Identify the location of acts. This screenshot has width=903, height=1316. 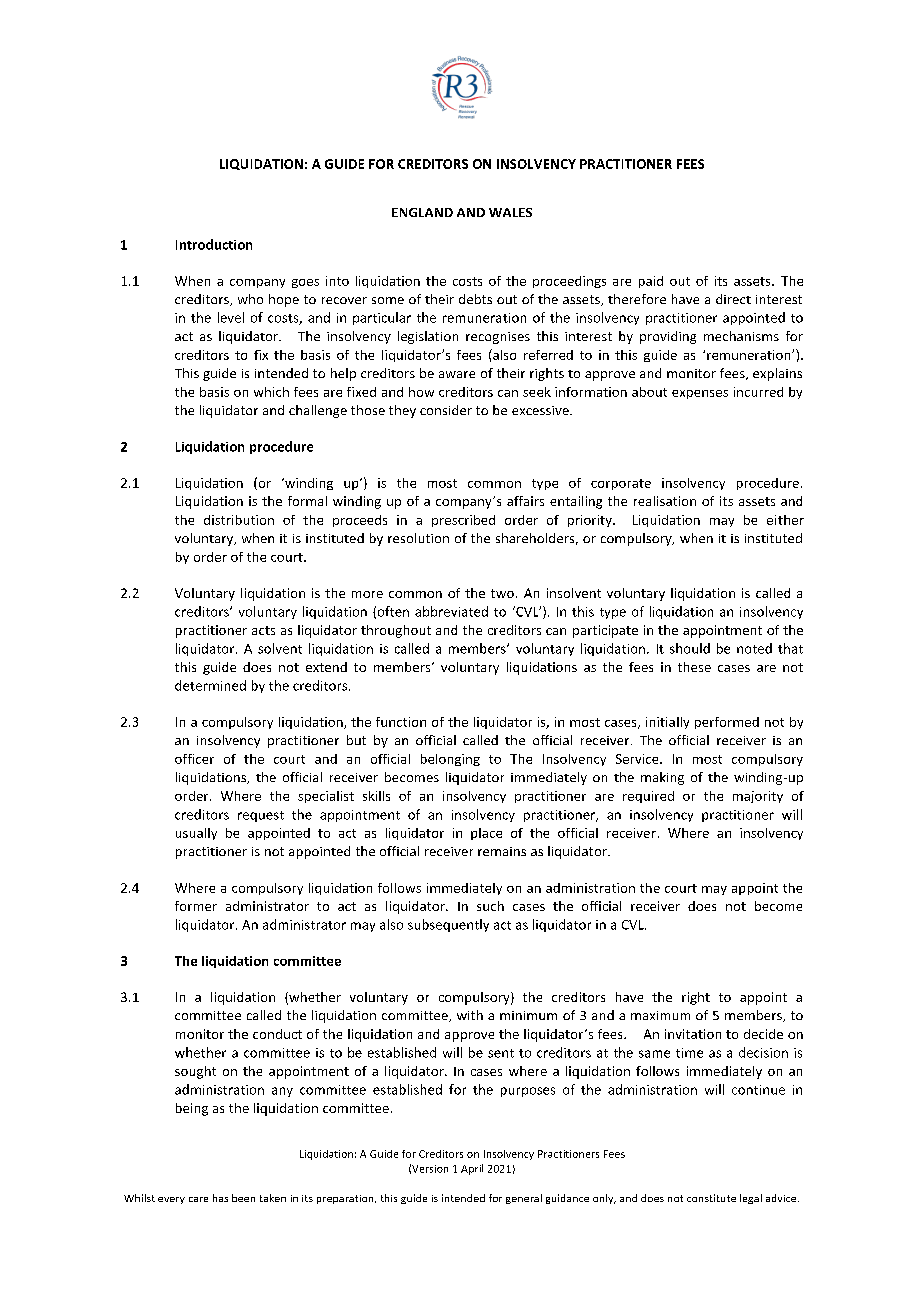
(263, 630).
